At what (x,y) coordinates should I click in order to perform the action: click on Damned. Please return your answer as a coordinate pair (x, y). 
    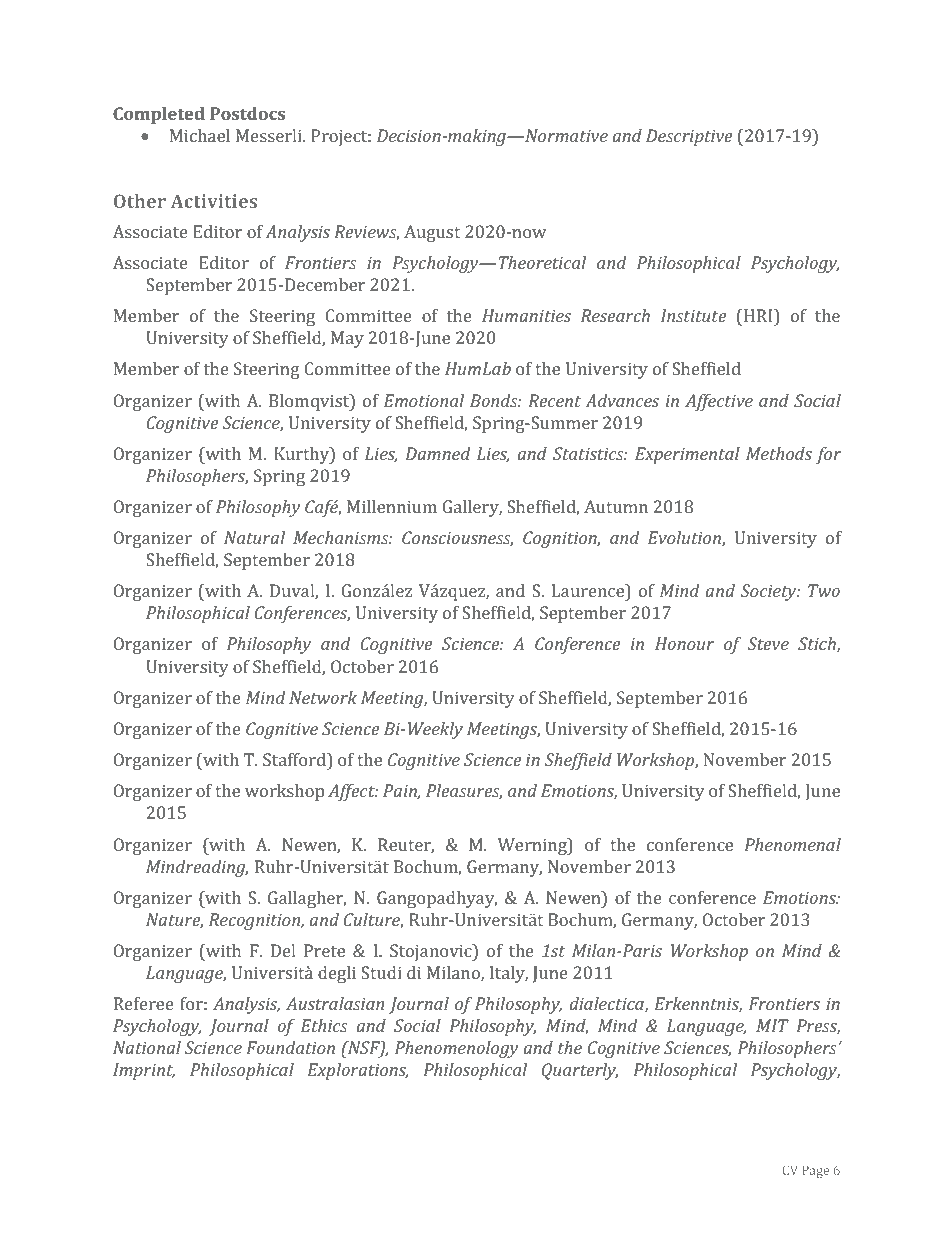
    Looking at the image, I should click on (438, 453).
